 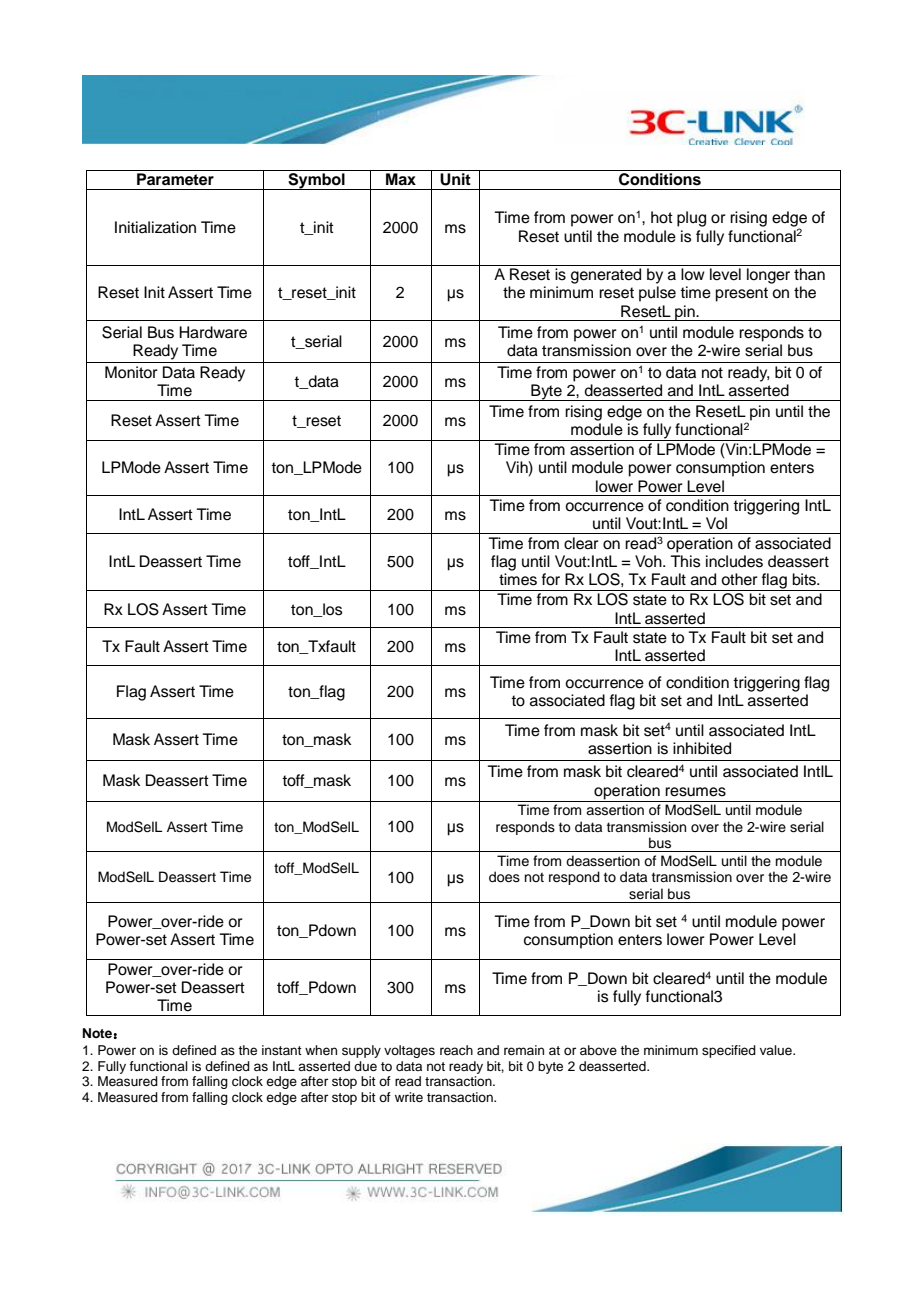 I want to click on instant, so click(x=282, y=1050).
